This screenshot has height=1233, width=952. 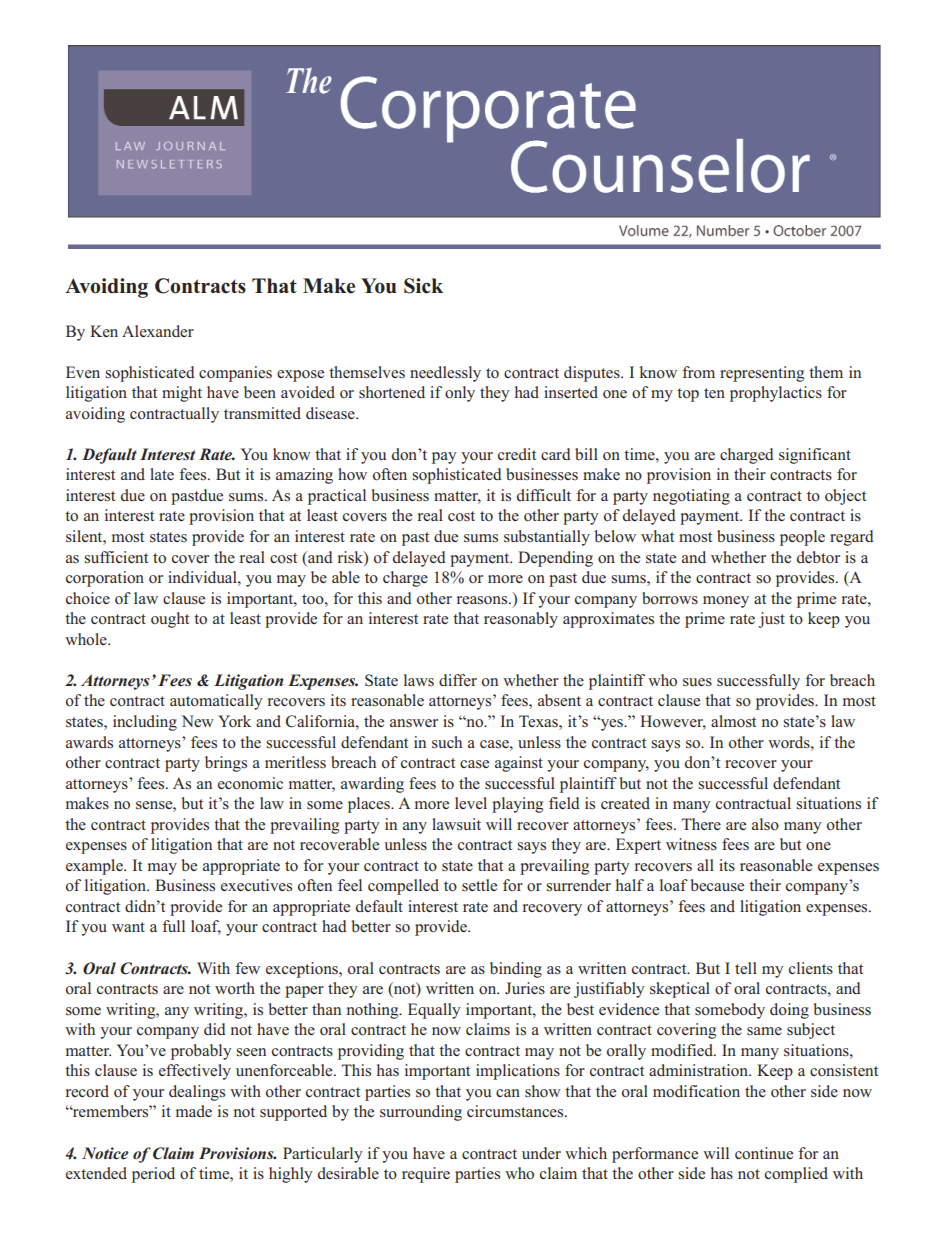 What do you see at coordinates (726, 602) in the screenshot?
I see `money` at bounding box center [726, 602].
